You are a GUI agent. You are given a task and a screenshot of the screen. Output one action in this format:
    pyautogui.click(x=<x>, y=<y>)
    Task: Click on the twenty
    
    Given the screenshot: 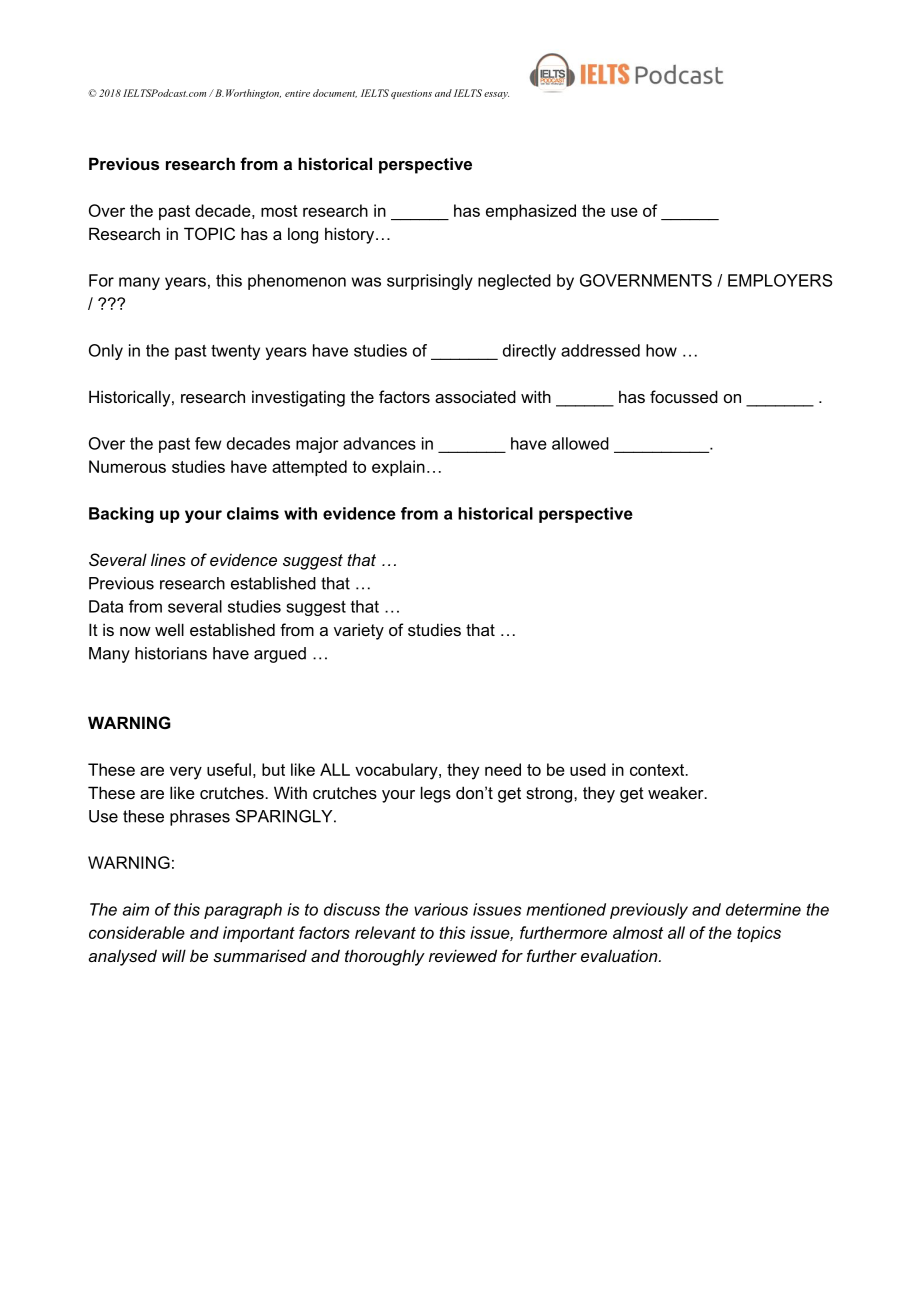 What is the action you would take?
    pyautogui.click(x=235, y=352)
